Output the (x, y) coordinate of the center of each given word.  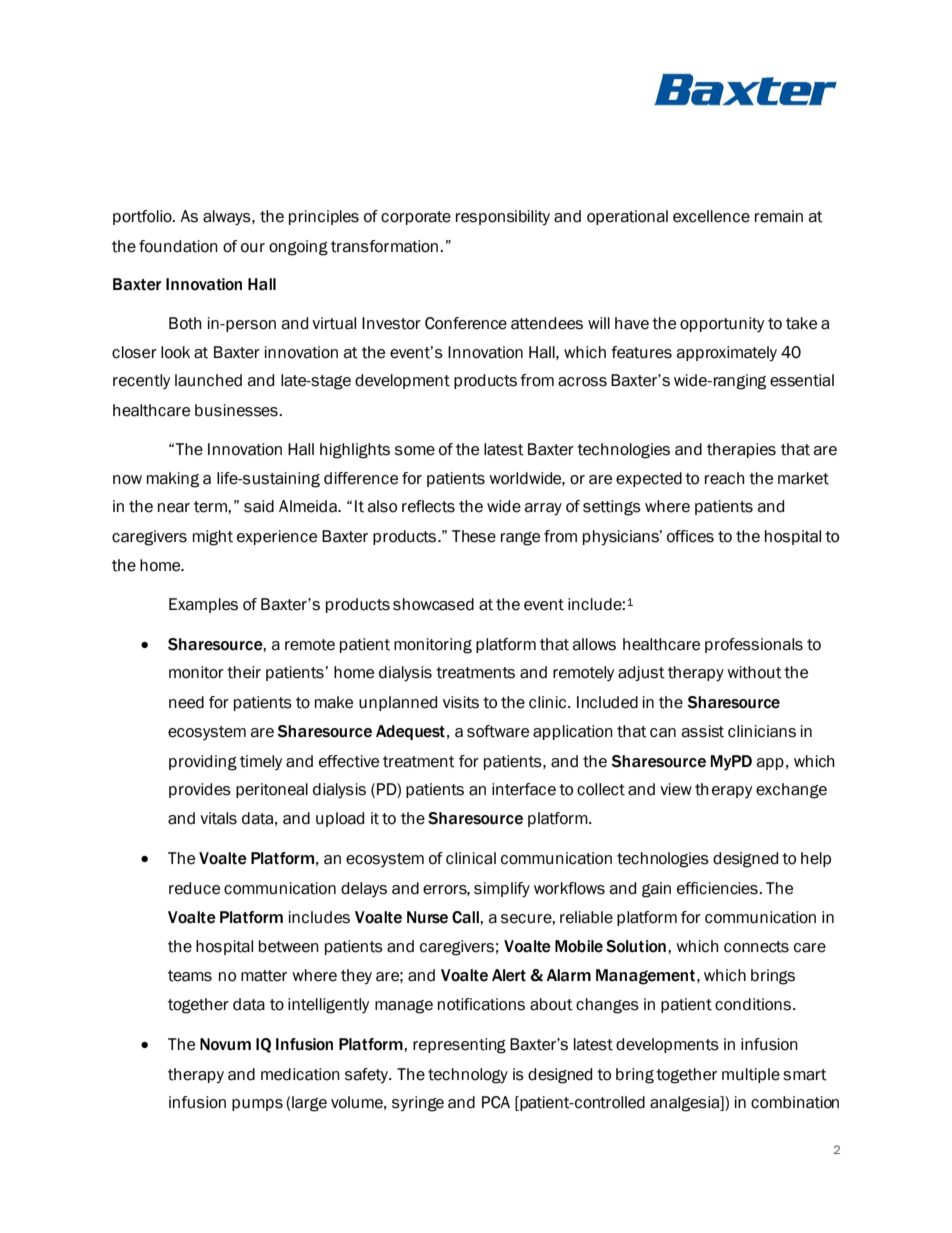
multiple (751, 1075)
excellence (711, 216)
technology (468, 1076)
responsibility (503, 217)
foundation (178, 246)
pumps (257, 1105)
